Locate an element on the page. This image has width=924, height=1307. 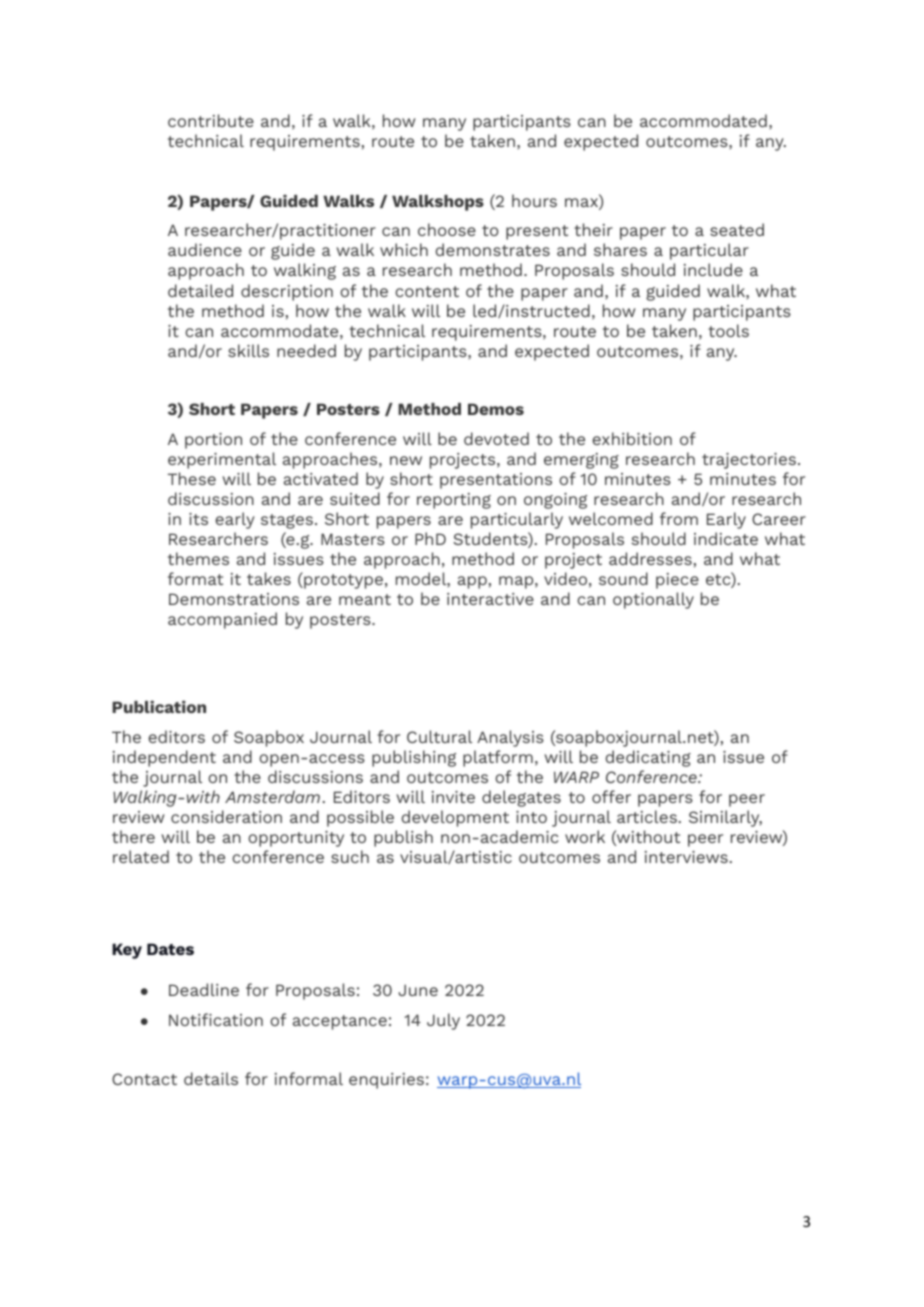
details is located at coordinates (211, 1078).
